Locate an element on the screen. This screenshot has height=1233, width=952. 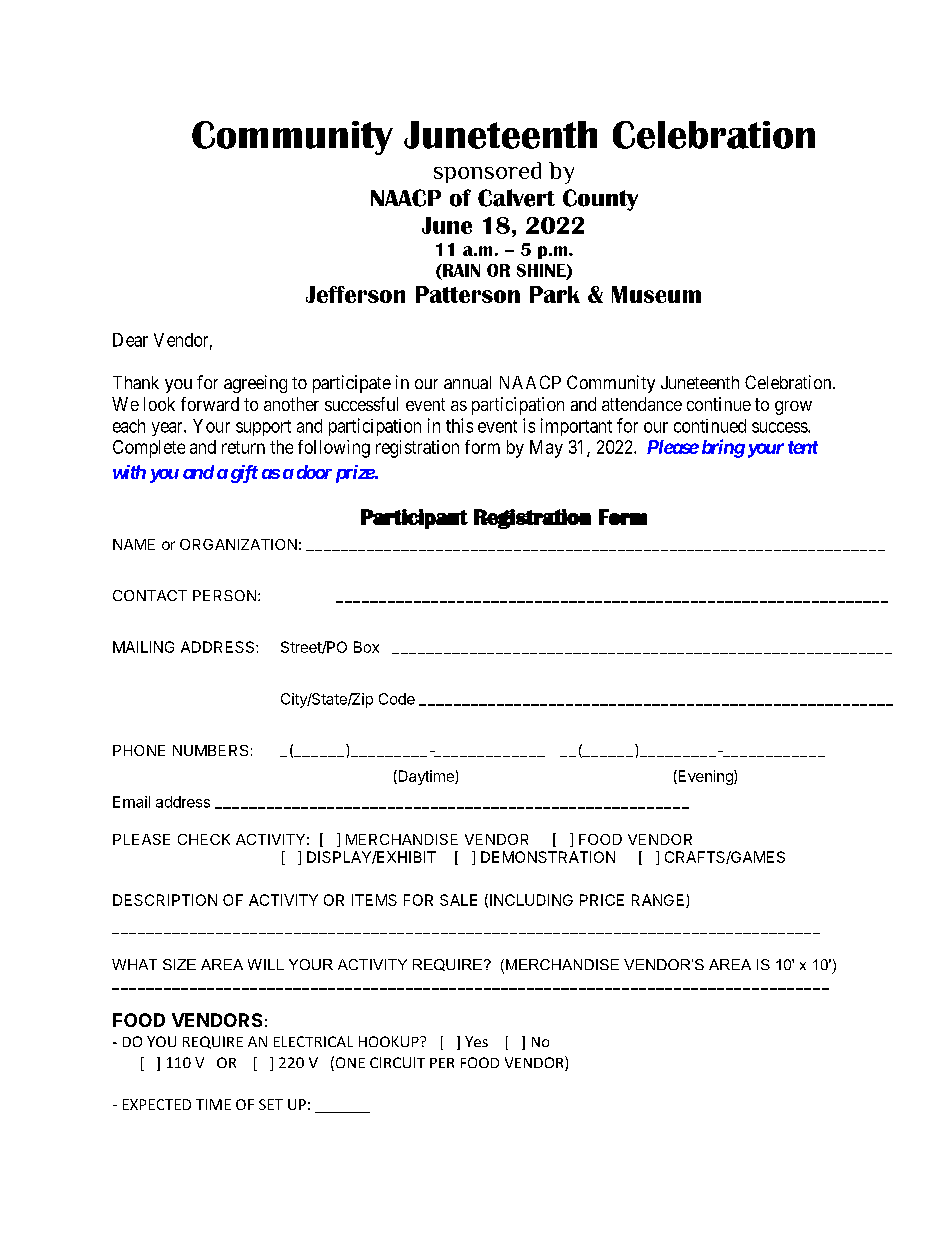
Box is located at coordinates (366, 647).
